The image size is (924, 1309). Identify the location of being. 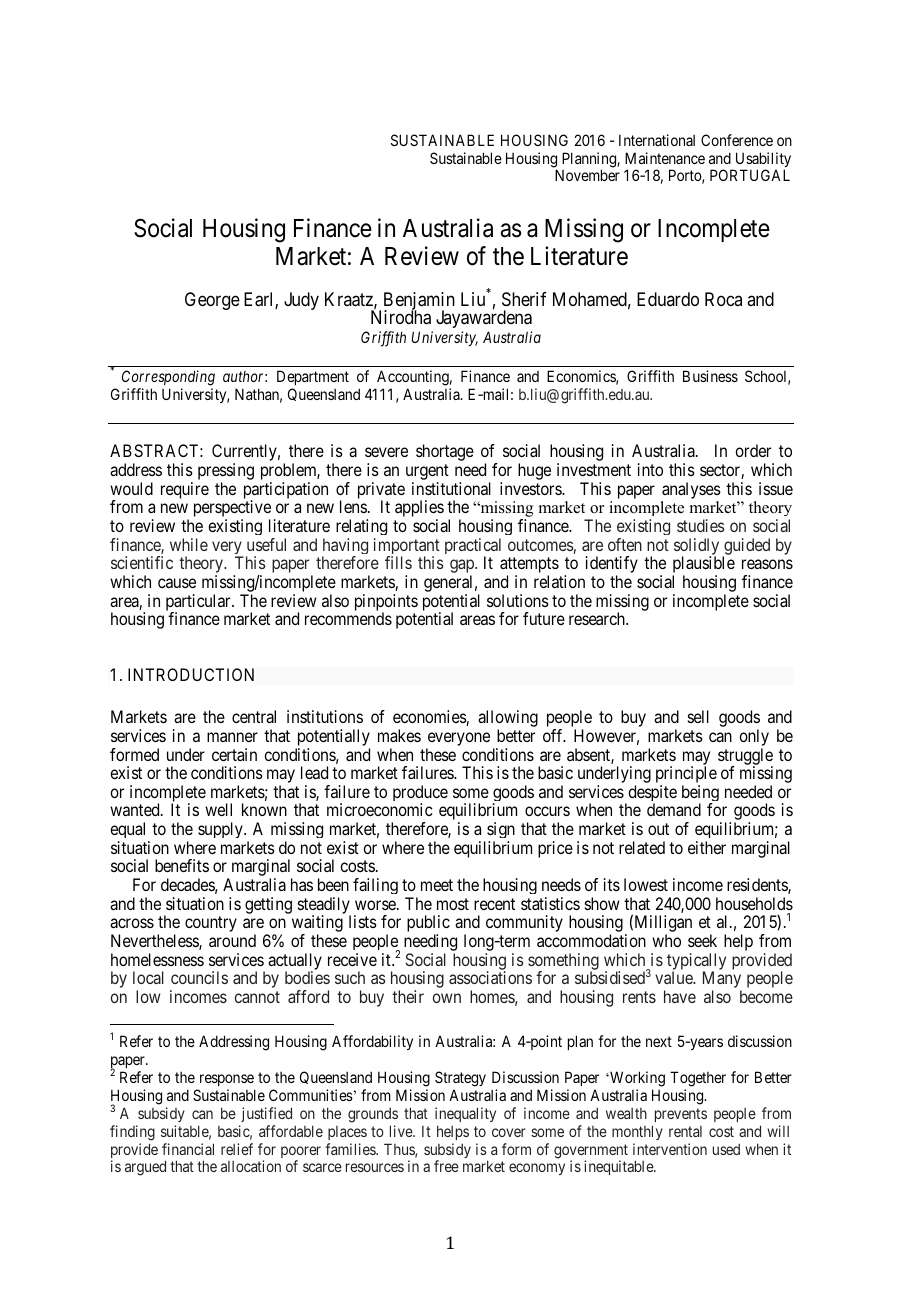
(700, 795).
